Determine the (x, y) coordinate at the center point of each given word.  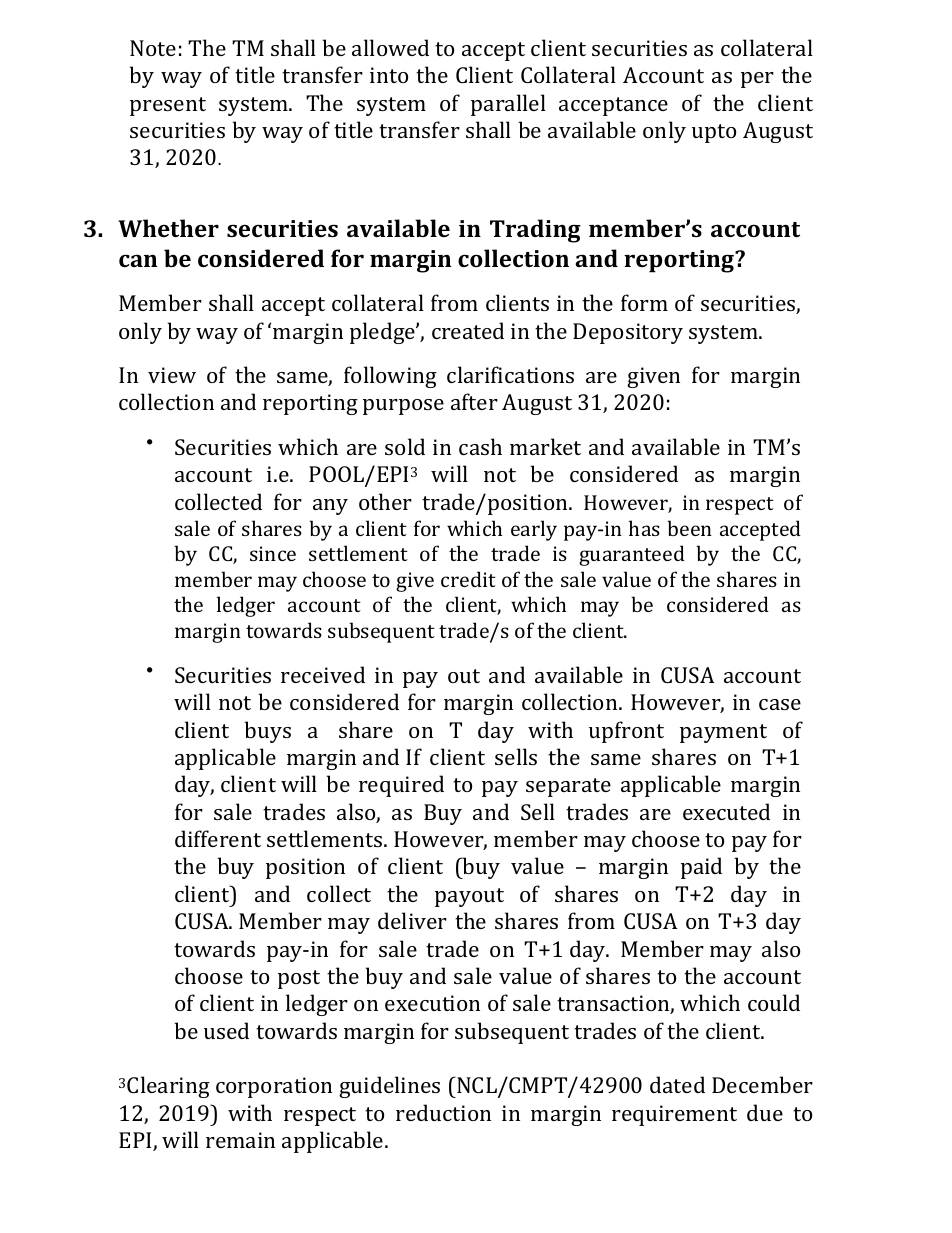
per (757, 80)
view (172, 375)
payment (723, 733)
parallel (508, 105)
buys (268, 732)
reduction (443, 1112)
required (401, 786)
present (168, 106)
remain (240, 1140)
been (689, 528)
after (474, 401)
